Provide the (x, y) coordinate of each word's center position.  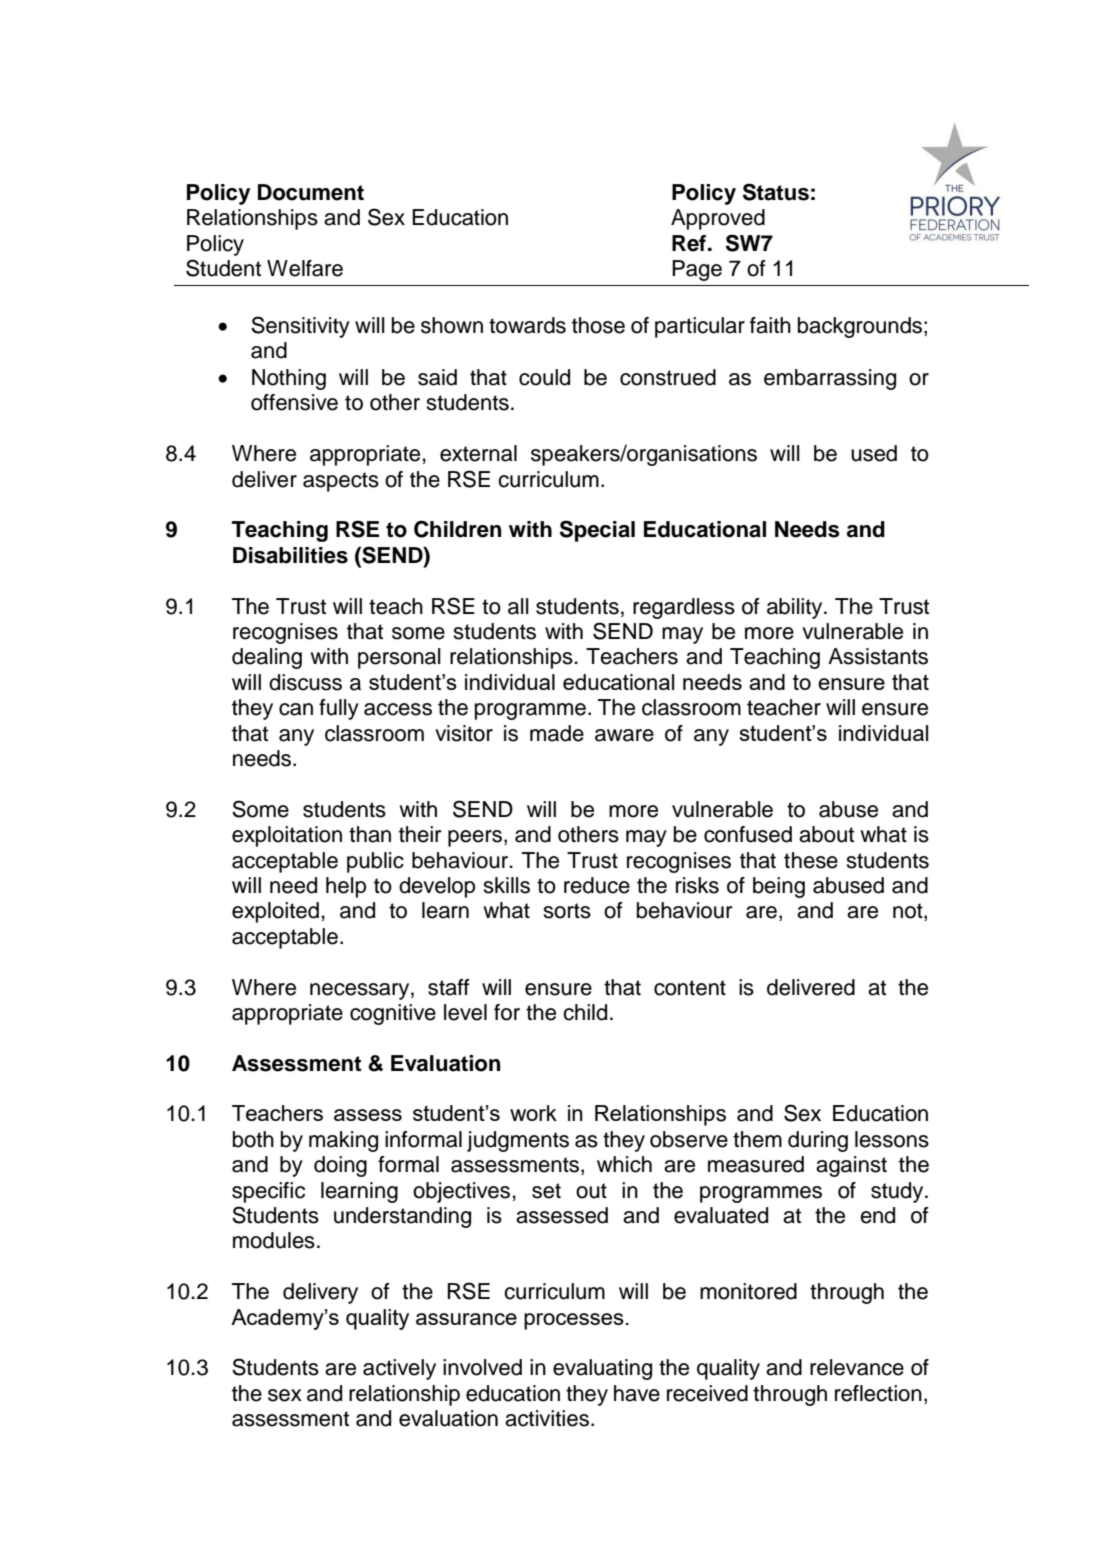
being (779, 887)
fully (339, 709)
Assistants (878, 656)
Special (597, 531)
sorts (567, 911)
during (818, 1141)
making (343, 1141)
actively (399, 1369)
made (557, 733)
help (346, 887)
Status (776, 192)
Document (311, 192)
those (598, 325)
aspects (341, 482)
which (624, 1164)
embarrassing (830, 379)
